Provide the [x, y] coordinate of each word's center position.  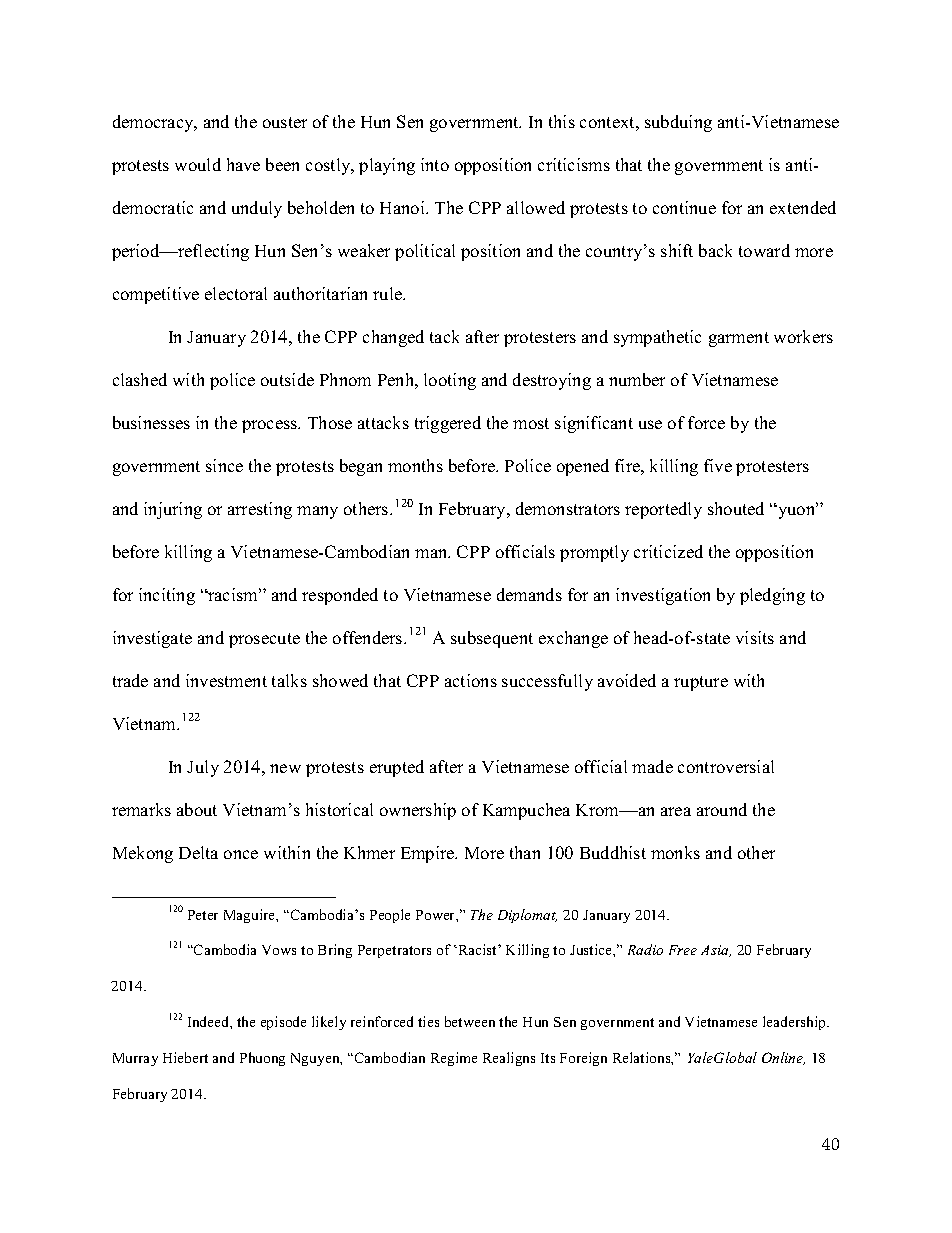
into [435, 164]
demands [529, 594]
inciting [167, 596]
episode [283, 1023]
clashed [140, 379]
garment [739, 339]
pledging [772, 596]
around [722, 809]
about [197, 809]
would [198, 164]
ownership [418, 811]
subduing [678, 123]
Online [783, 1058]
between [470, 1021]
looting [450, 381]
